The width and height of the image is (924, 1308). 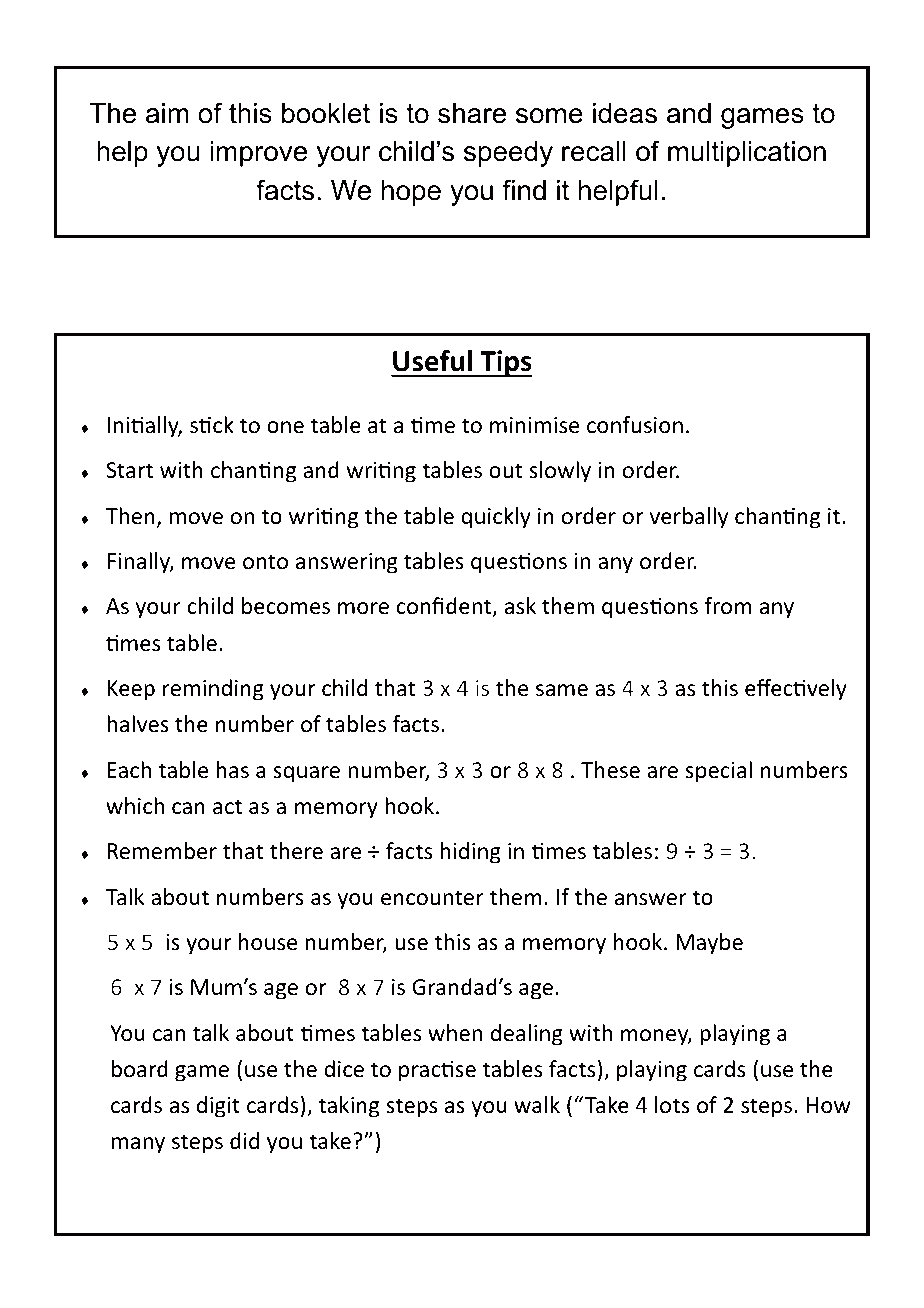 What do you see at coordinates (218, 1107) in the image?
I see `digit` at bounding box center [218, 1107].
